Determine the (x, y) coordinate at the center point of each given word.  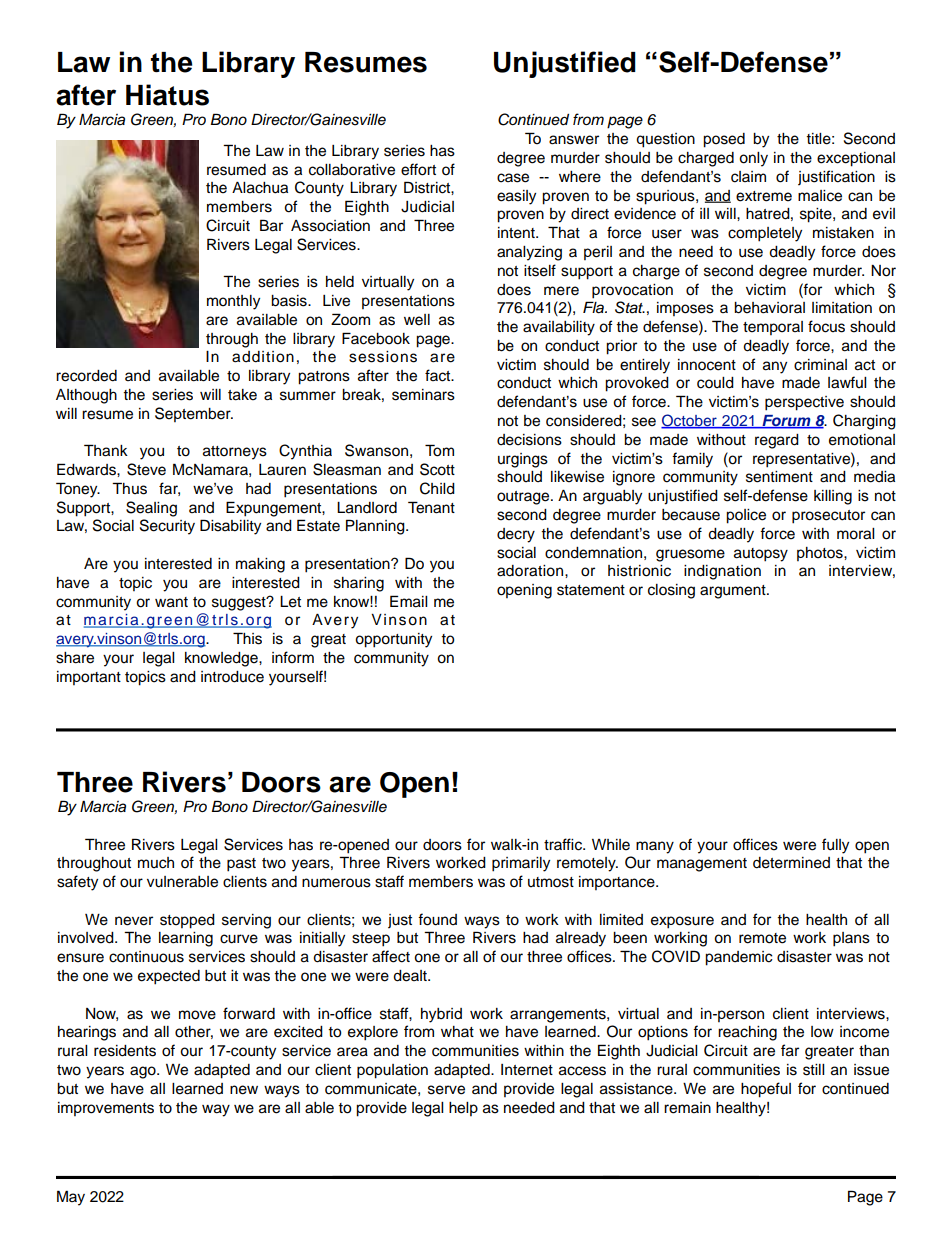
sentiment (779, 477)
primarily (521, 864)
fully (835, 846)
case (513, 178)
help (463, 1109)
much (156, 863)
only (753, 159)
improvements (106, 1109)
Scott (437, 469)
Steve (146, 469)
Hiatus (167, 95)
